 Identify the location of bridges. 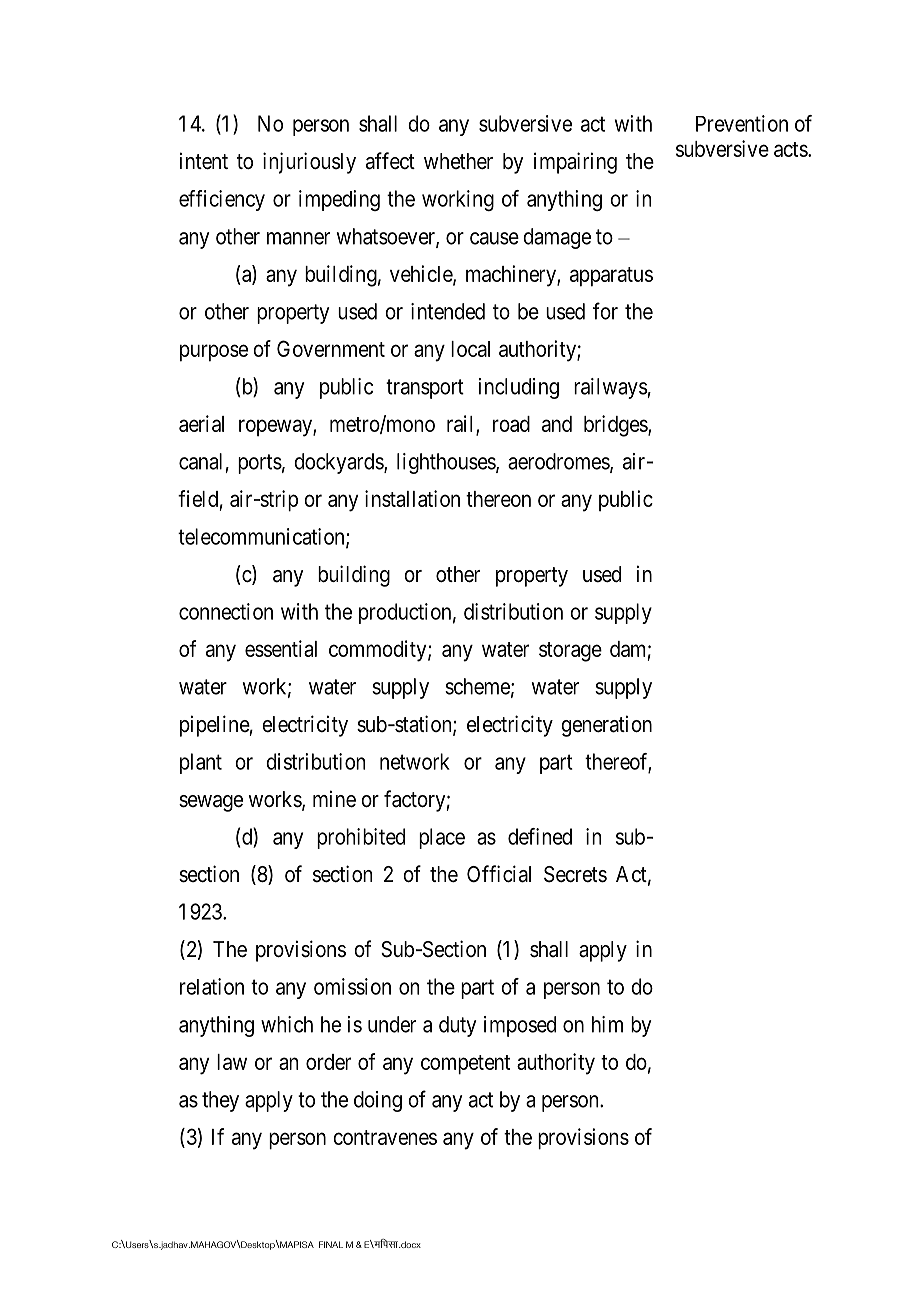
(616, 426).
